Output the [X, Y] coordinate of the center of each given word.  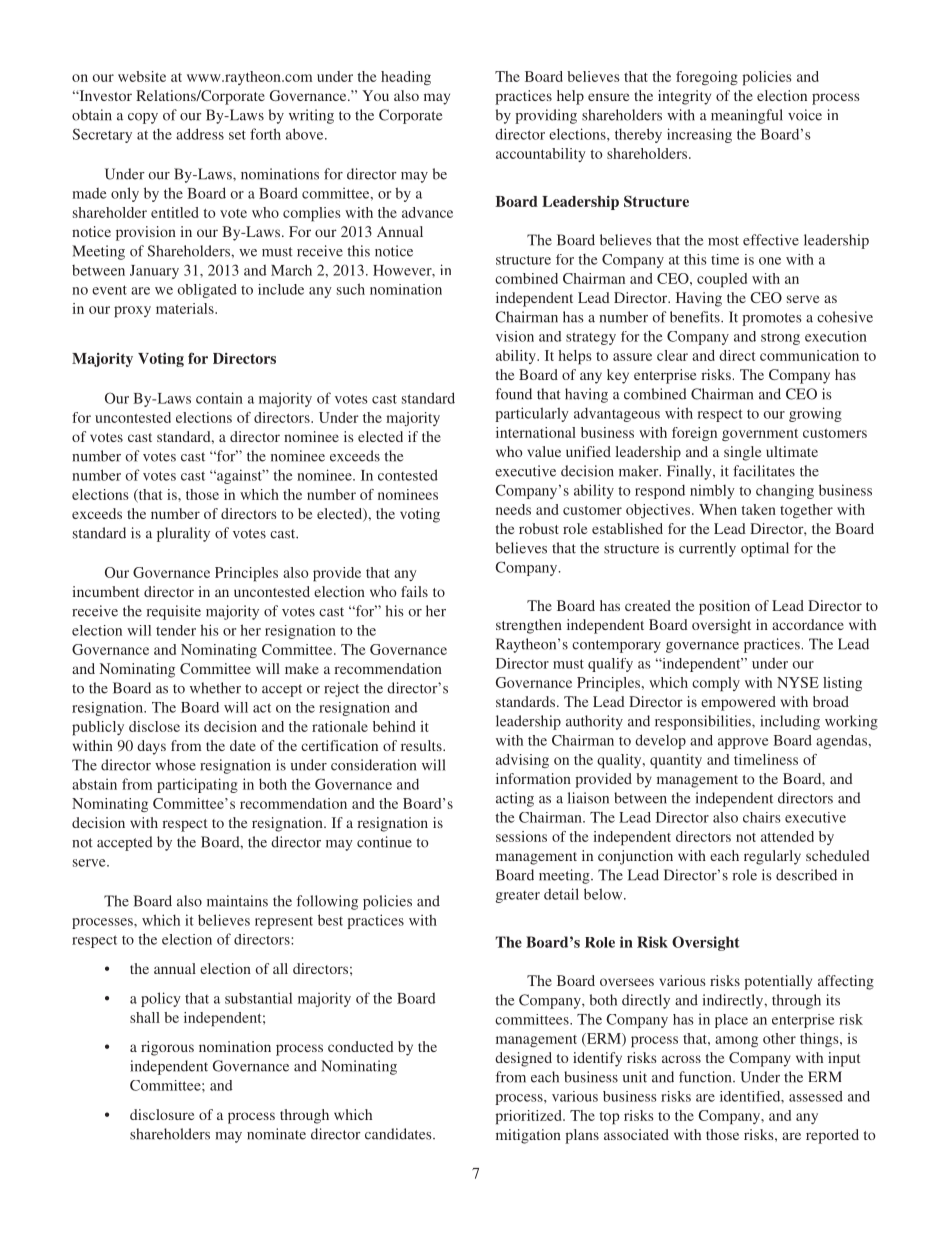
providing [546, 116]
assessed [816, 1096]
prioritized [529, 1117]
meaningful [747, 116]
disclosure [162, 1114]
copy [143, 118]
